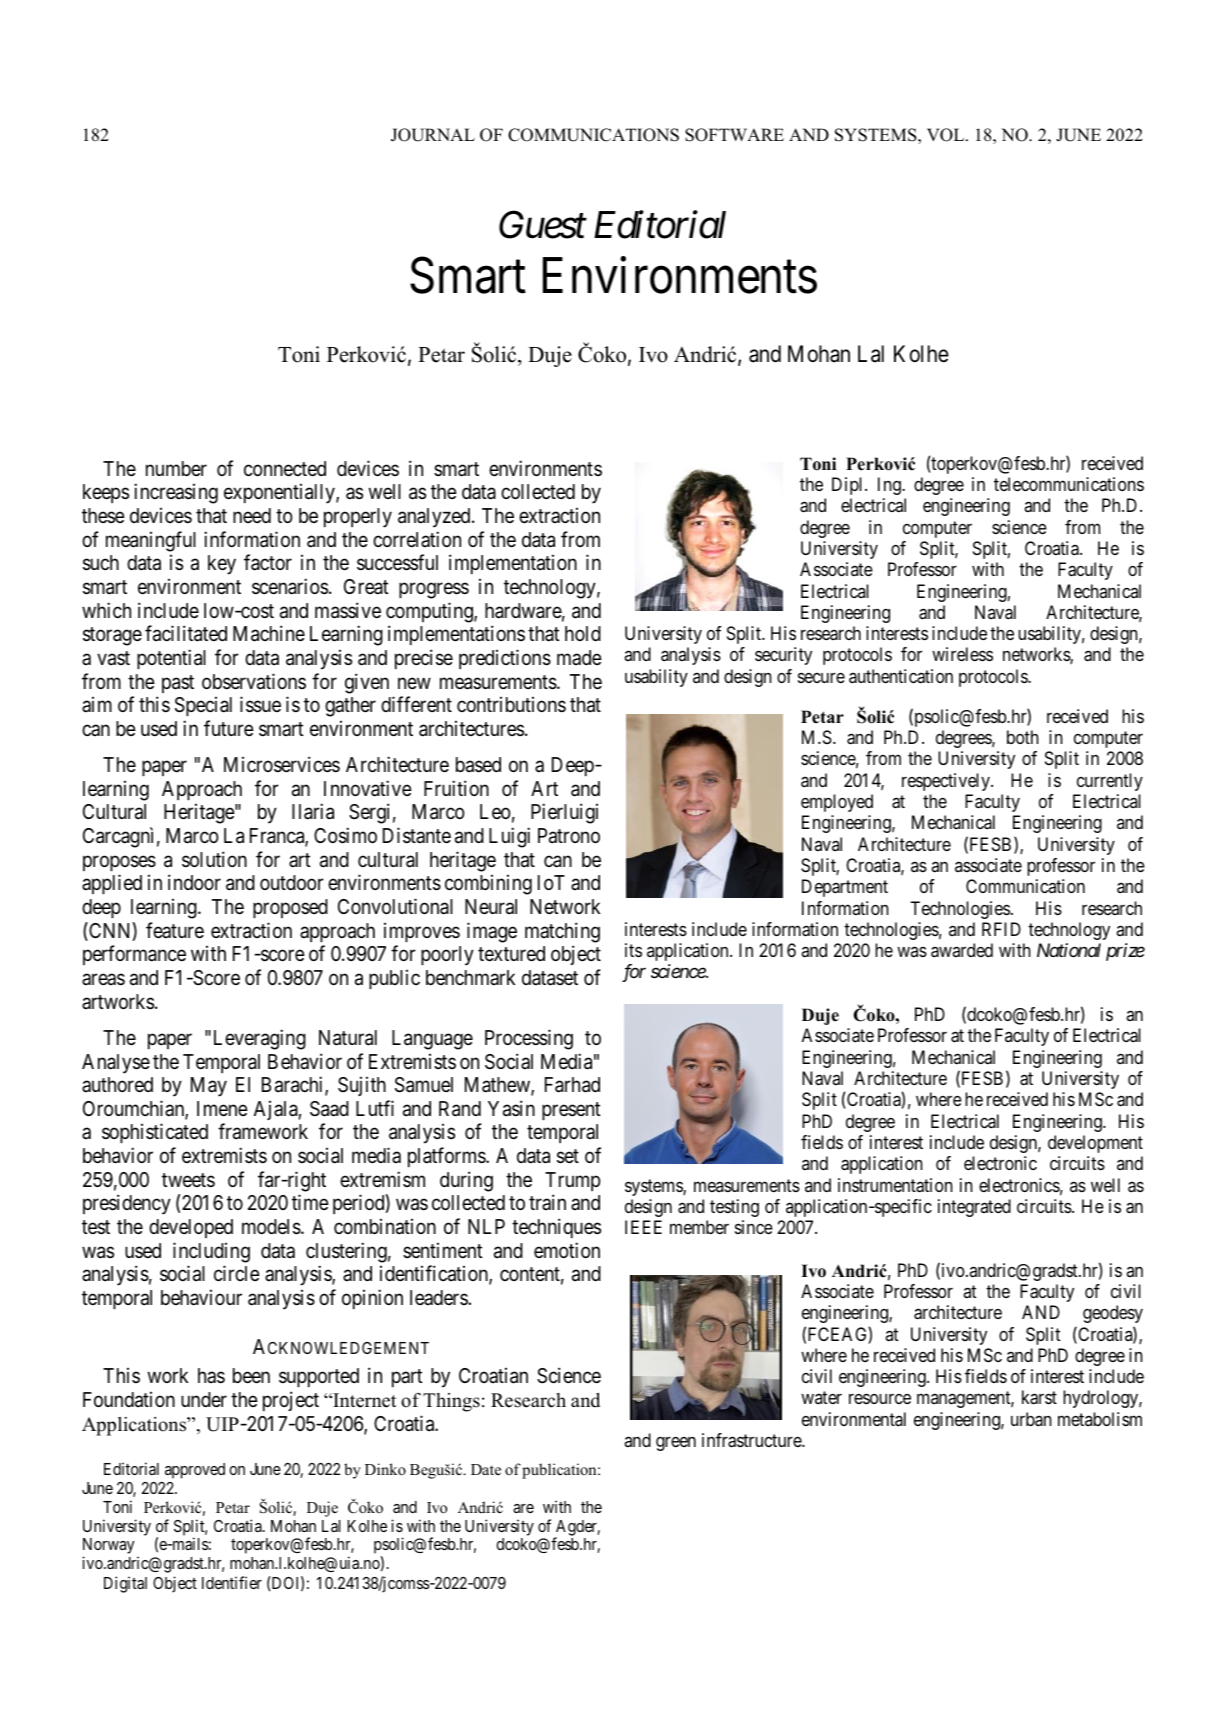 This screenshot has height=1733, width=1225. Describe the element at coordinates (543, 225) in the screenshot. I see `Guest` at that location.
